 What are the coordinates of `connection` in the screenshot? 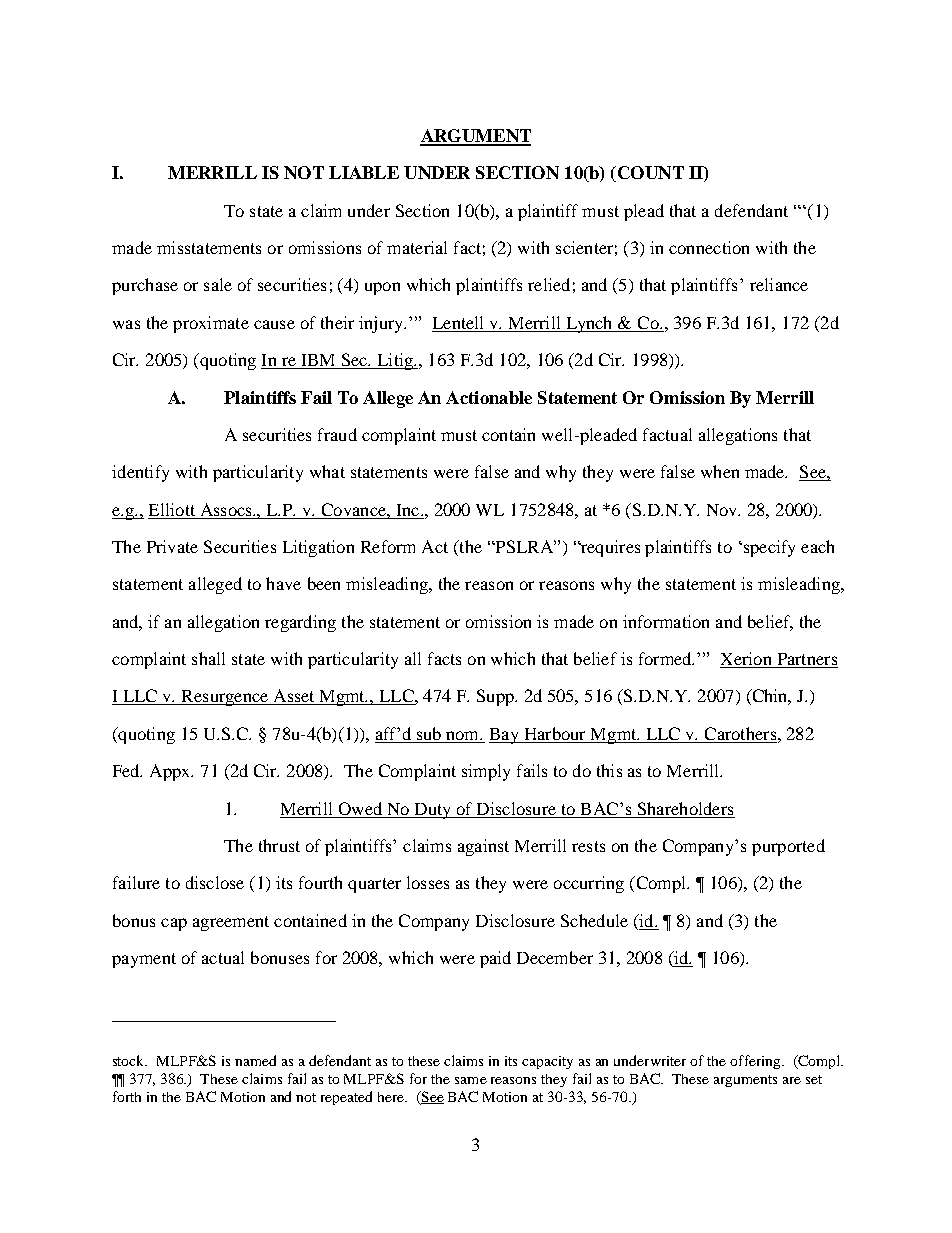 It's located at (709, 247).
